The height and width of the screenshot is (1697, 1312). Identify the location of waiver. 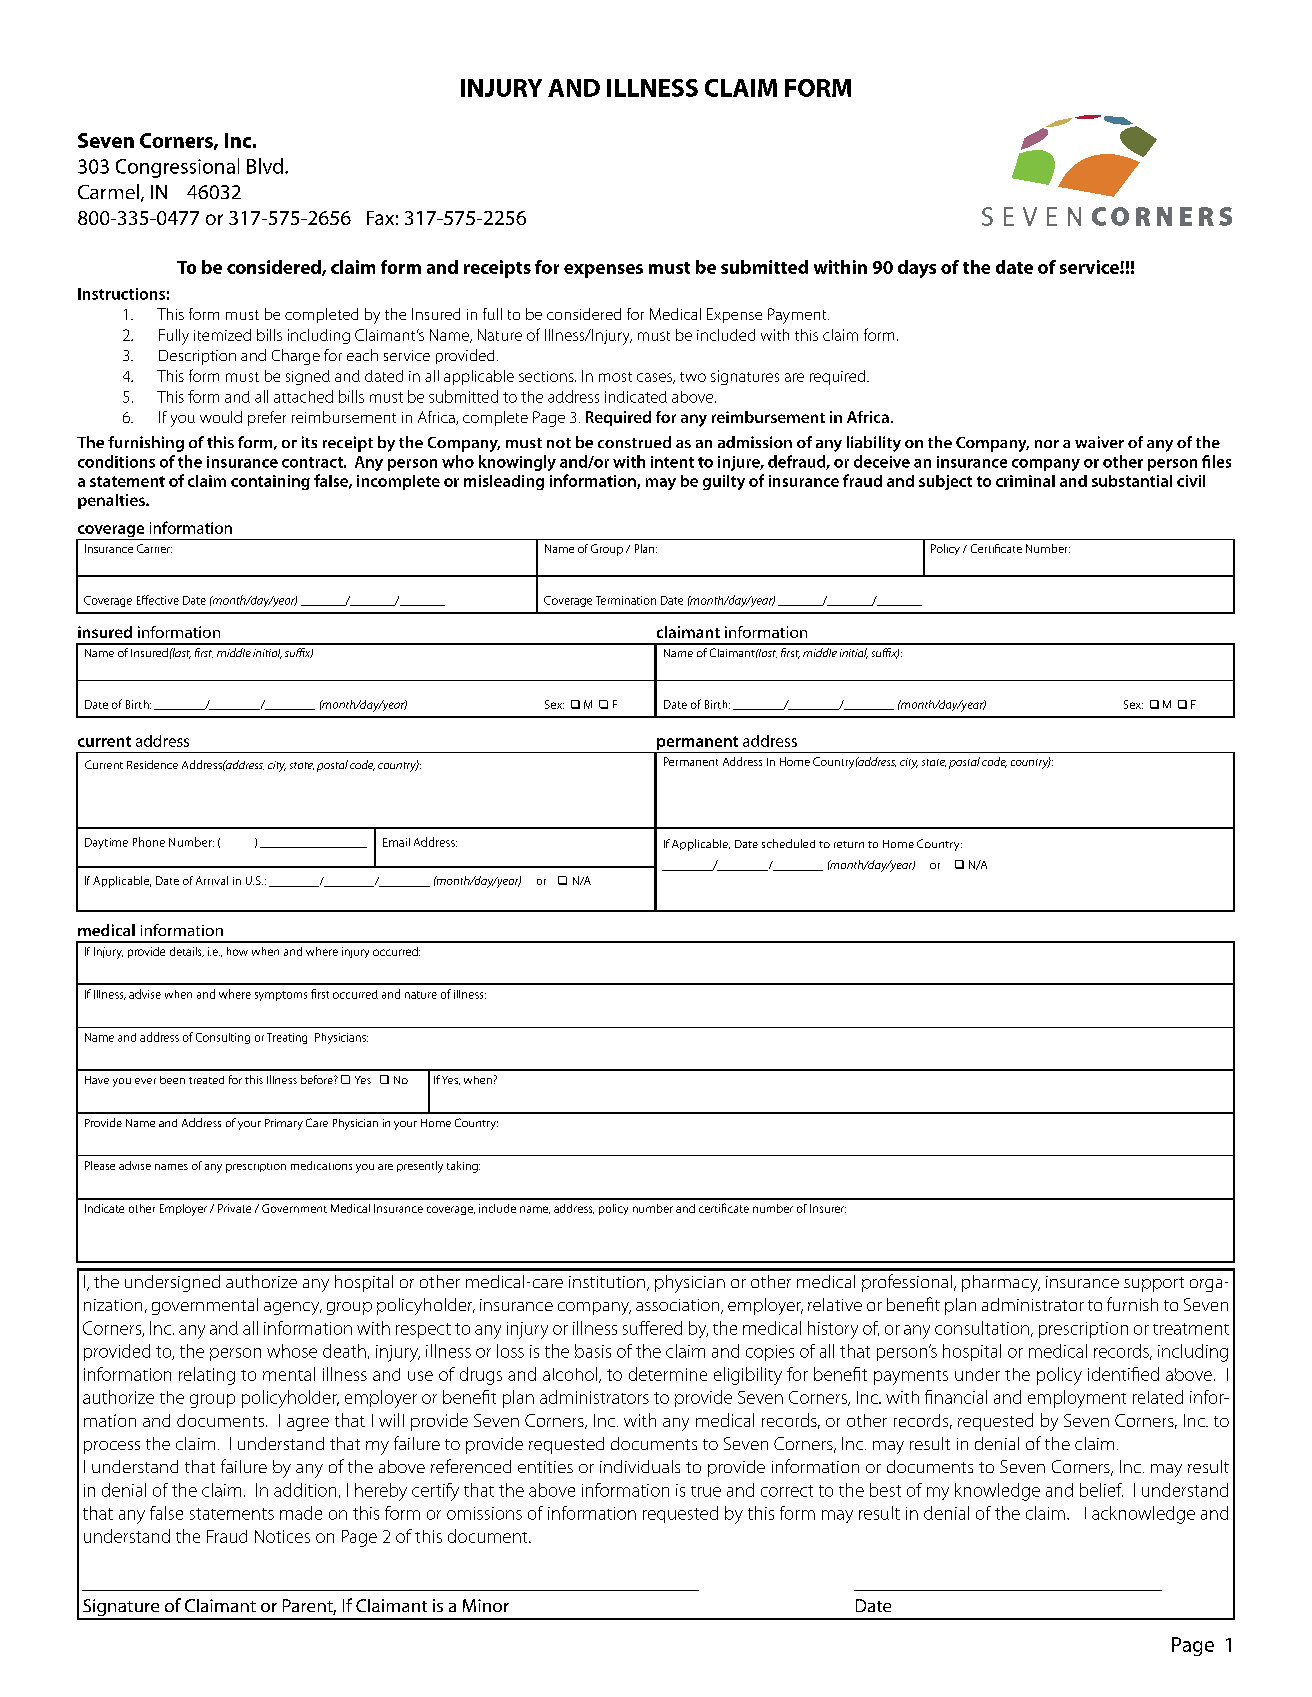
(1099, 442).
